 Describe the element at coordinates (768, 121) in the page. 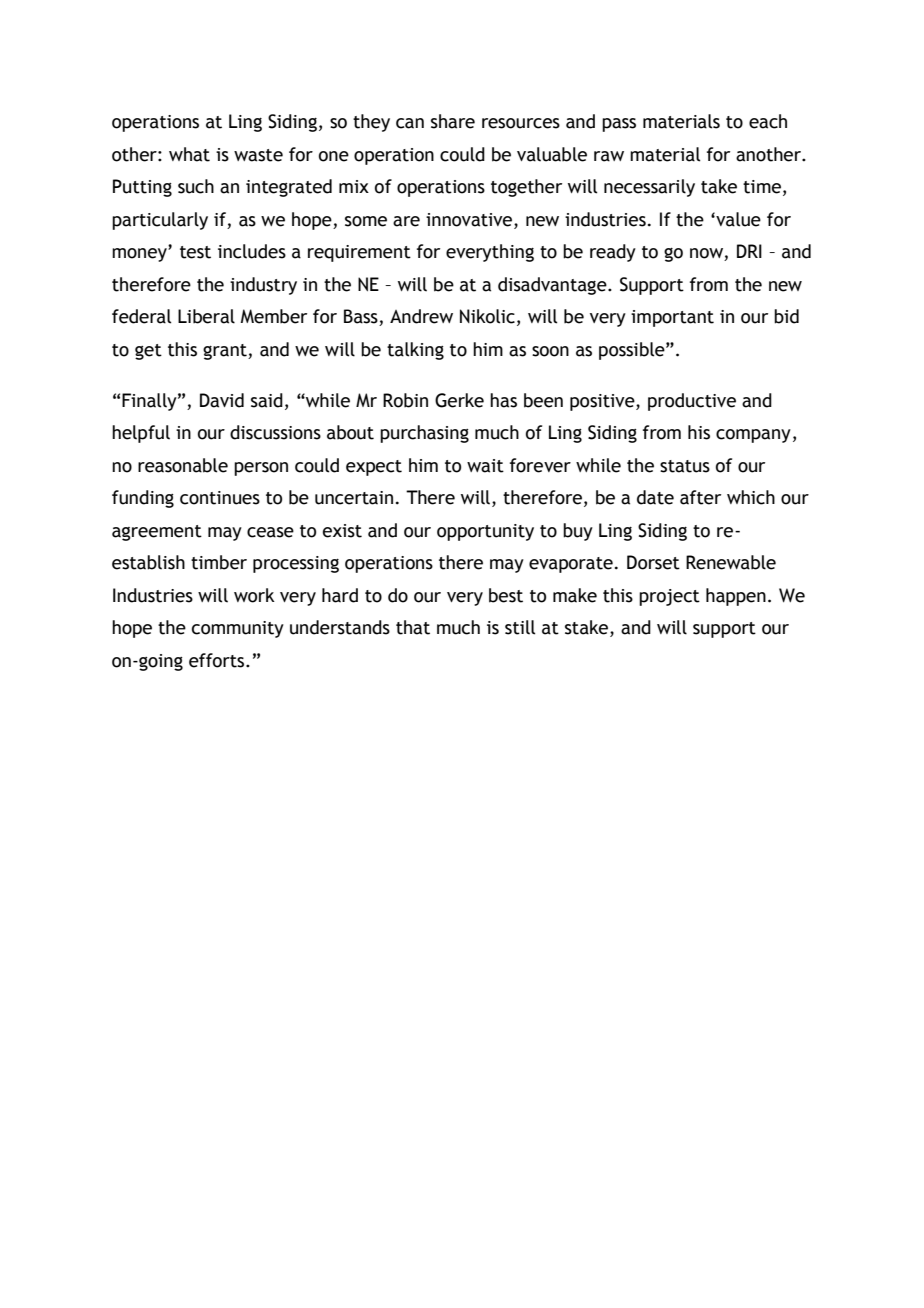

I see `each` at that location.
